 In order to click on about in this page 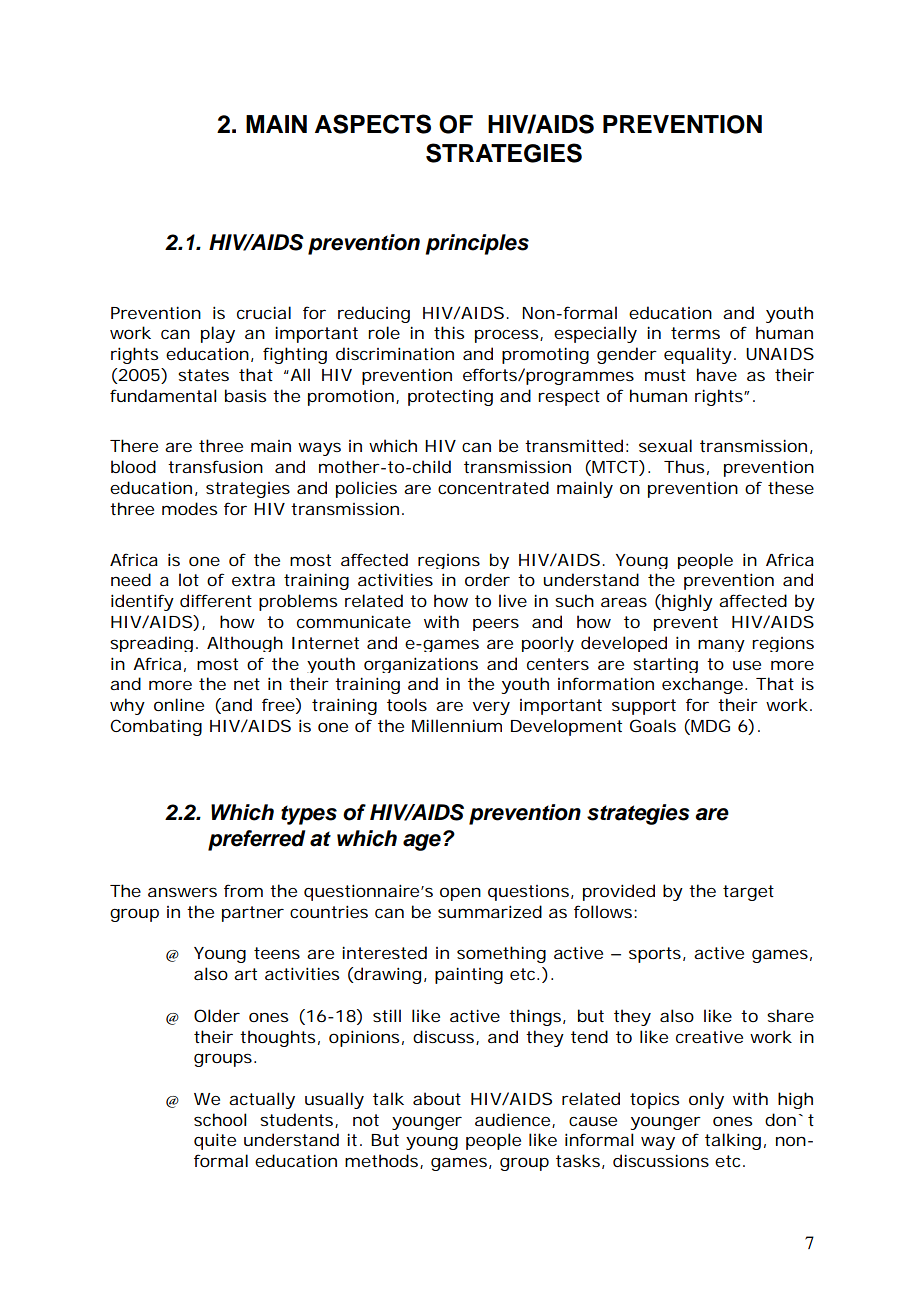, I will do `click(437, 1098)`.
